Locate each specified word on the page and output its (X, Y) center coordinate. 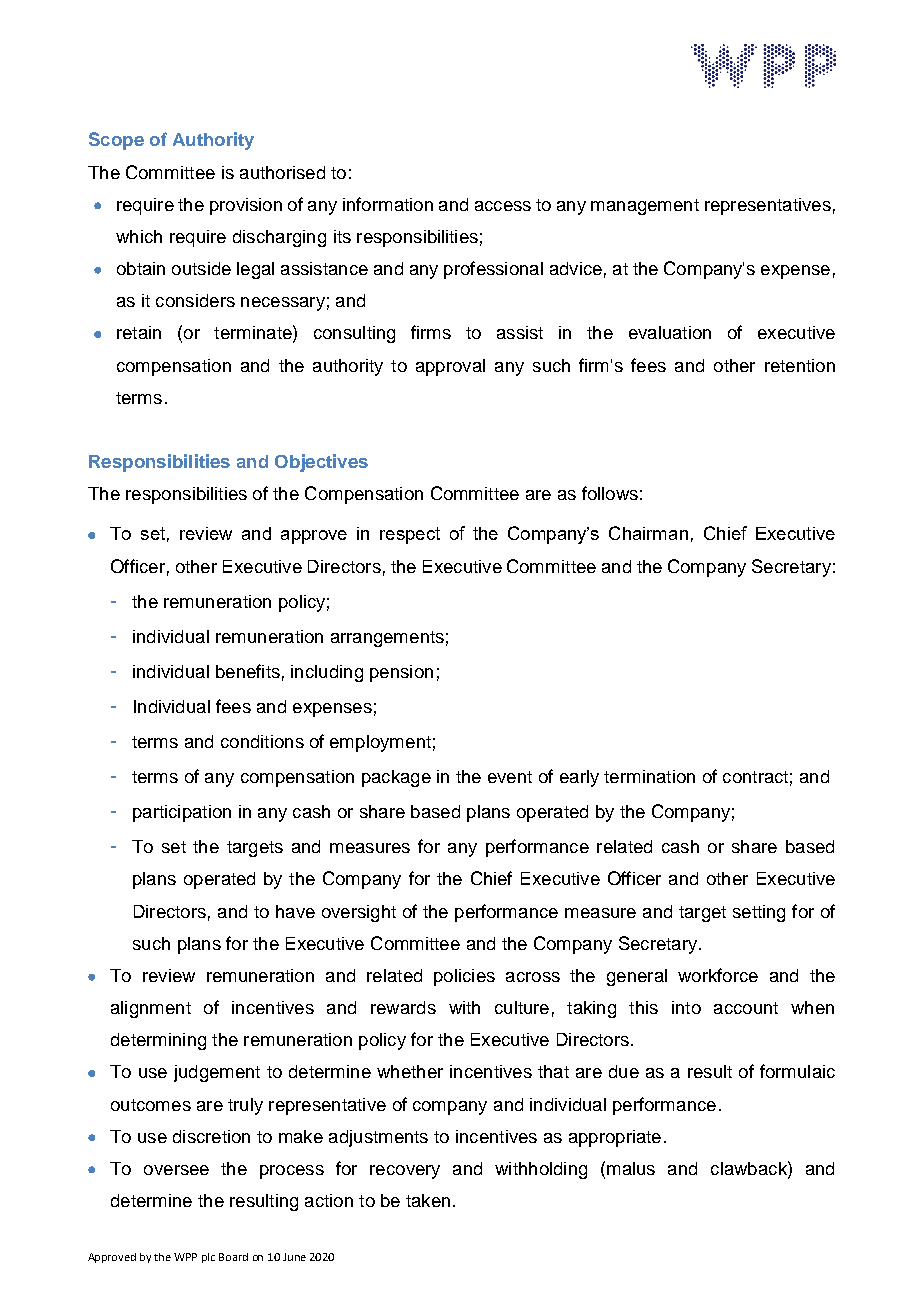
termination (649, 776)
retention (800, 365)
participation (182, 813)
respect (410, 535)
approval (450, 367)
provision (246, 206)
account (746, 1008)
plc (208, 1258)
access (503, 206)
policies (464, 977)
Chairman (648, 533)
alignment (151, 1009)
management (645, 207)
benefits (248, 671)
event (510, 777)
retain (139, 332)
